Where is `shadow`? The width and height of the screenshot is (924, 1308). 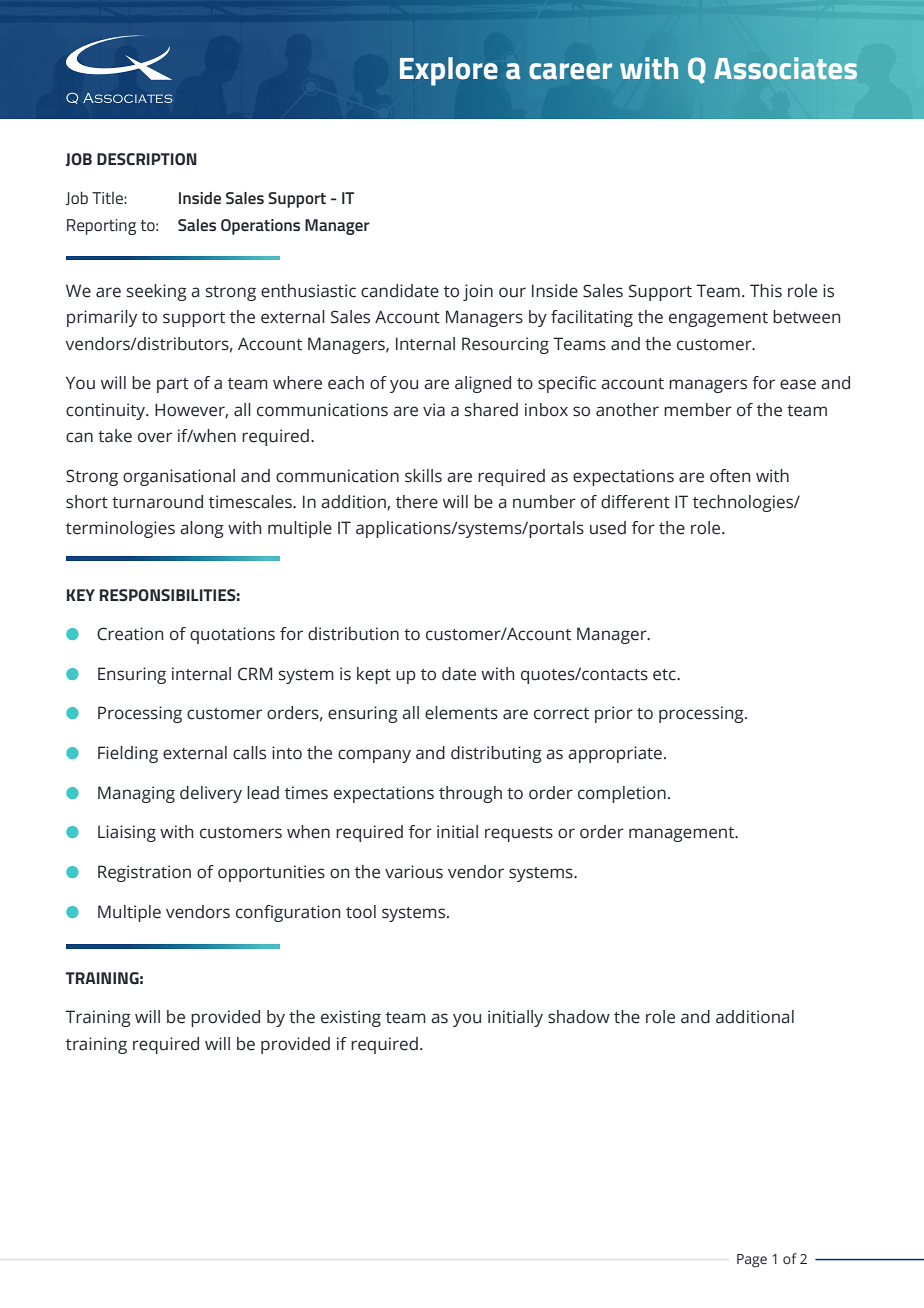
shadow is located at coordinates (579, 1017).
